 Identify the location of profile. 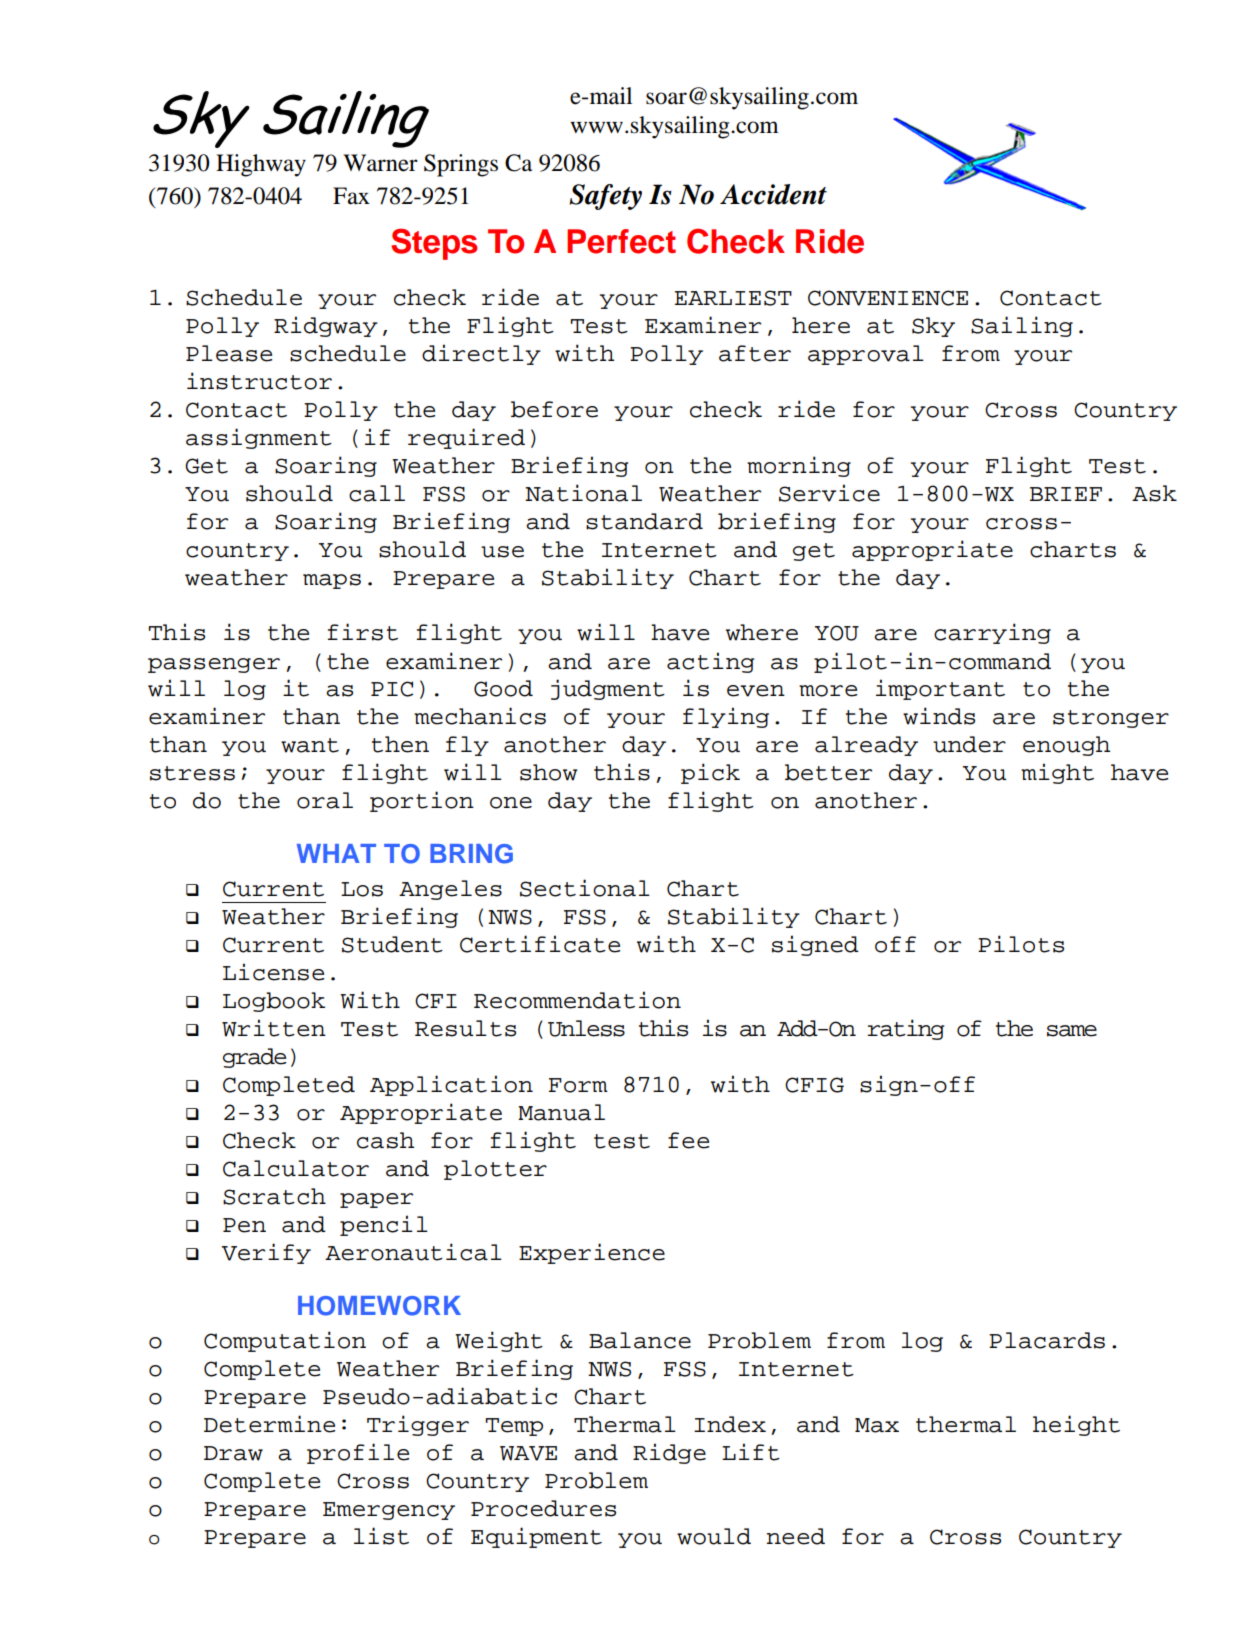
(358, 1453).
